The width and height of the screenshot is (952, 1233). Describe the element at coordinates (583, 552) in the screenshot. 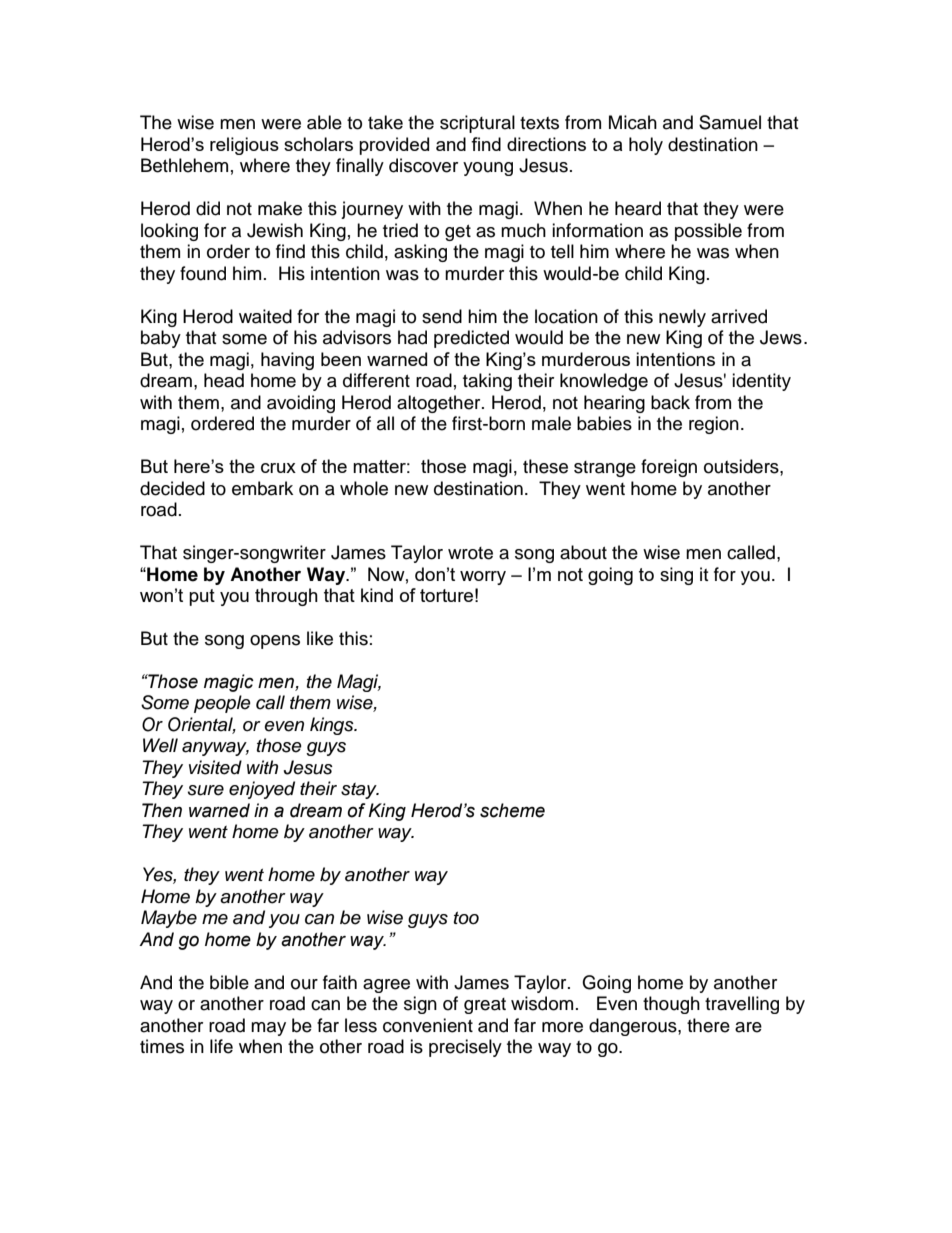

I see `about` at that location.
